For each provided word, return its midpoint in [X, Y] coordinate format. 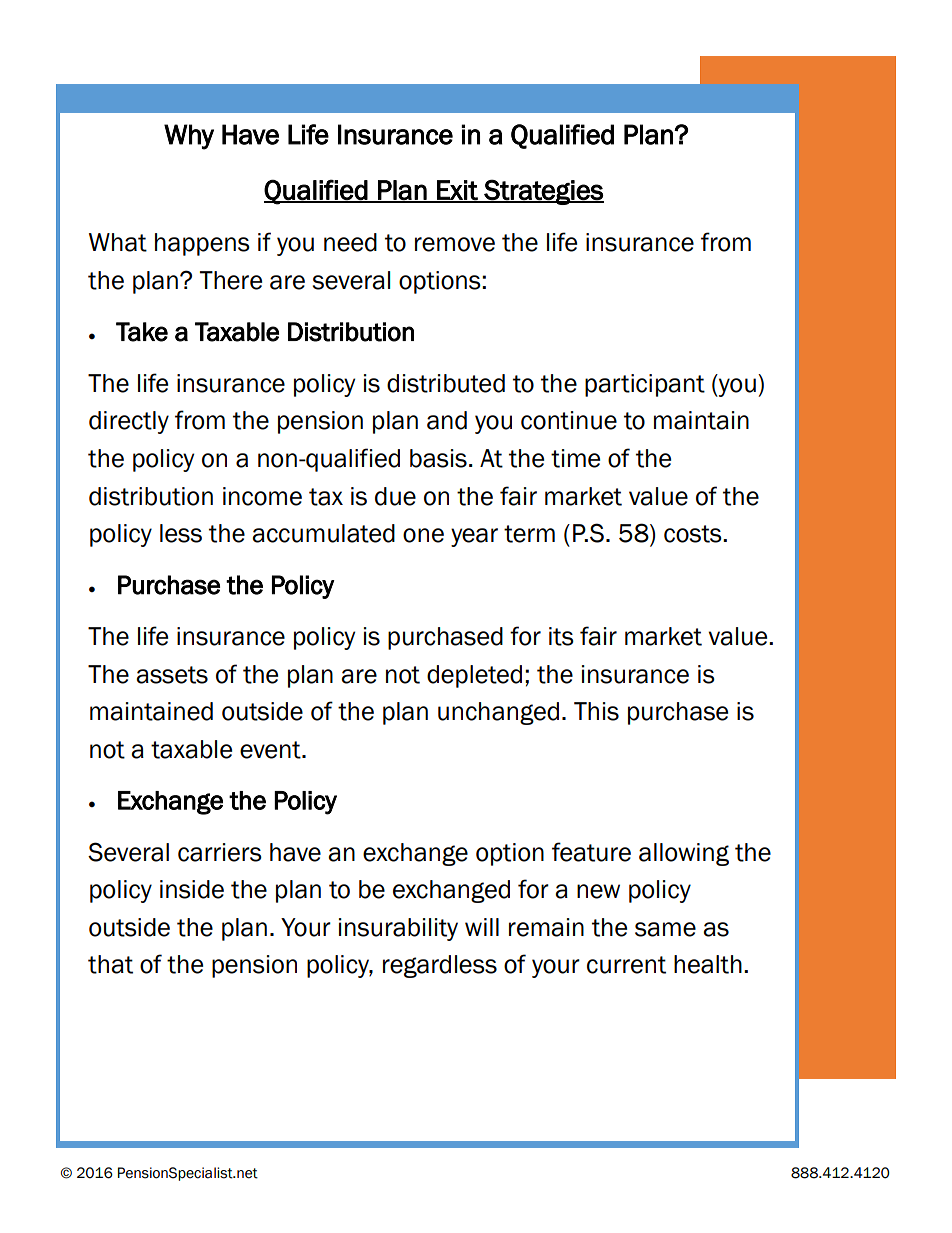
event [271, 750]
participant [645, 385]
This [596, 711]
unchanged [498, 713]
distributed [446, 383]
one [423, 535]
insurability [398, 929]
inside [192, 889]
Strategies [543, 192]
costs [694, 534]
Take [142, 332]
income [262, 496]
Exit [457, 191]
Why [189, 137]
